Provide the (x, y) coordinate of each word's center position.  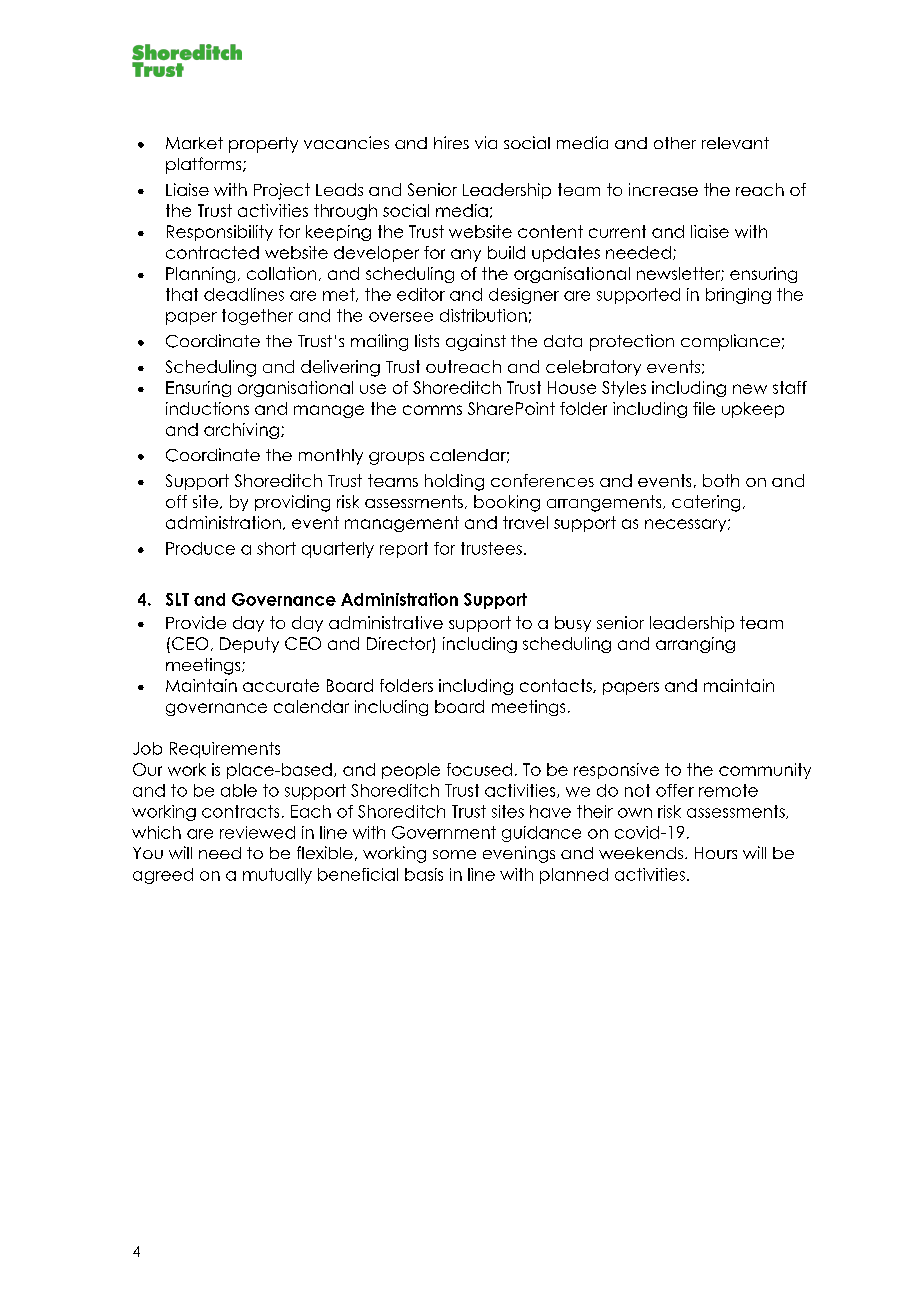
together (257, 317)
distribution (483, 315)
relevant (735, 143)
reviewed (257, 832)
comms (432, 410)
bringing (738, 296)
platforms (205, 165)
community (765, 771)
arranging (695, 645)
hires (451, 142)
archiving (241, 431)
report (404, 550)
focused (479, 769)
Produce (200, 548)
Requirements (225, 750)
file (704, 408)
